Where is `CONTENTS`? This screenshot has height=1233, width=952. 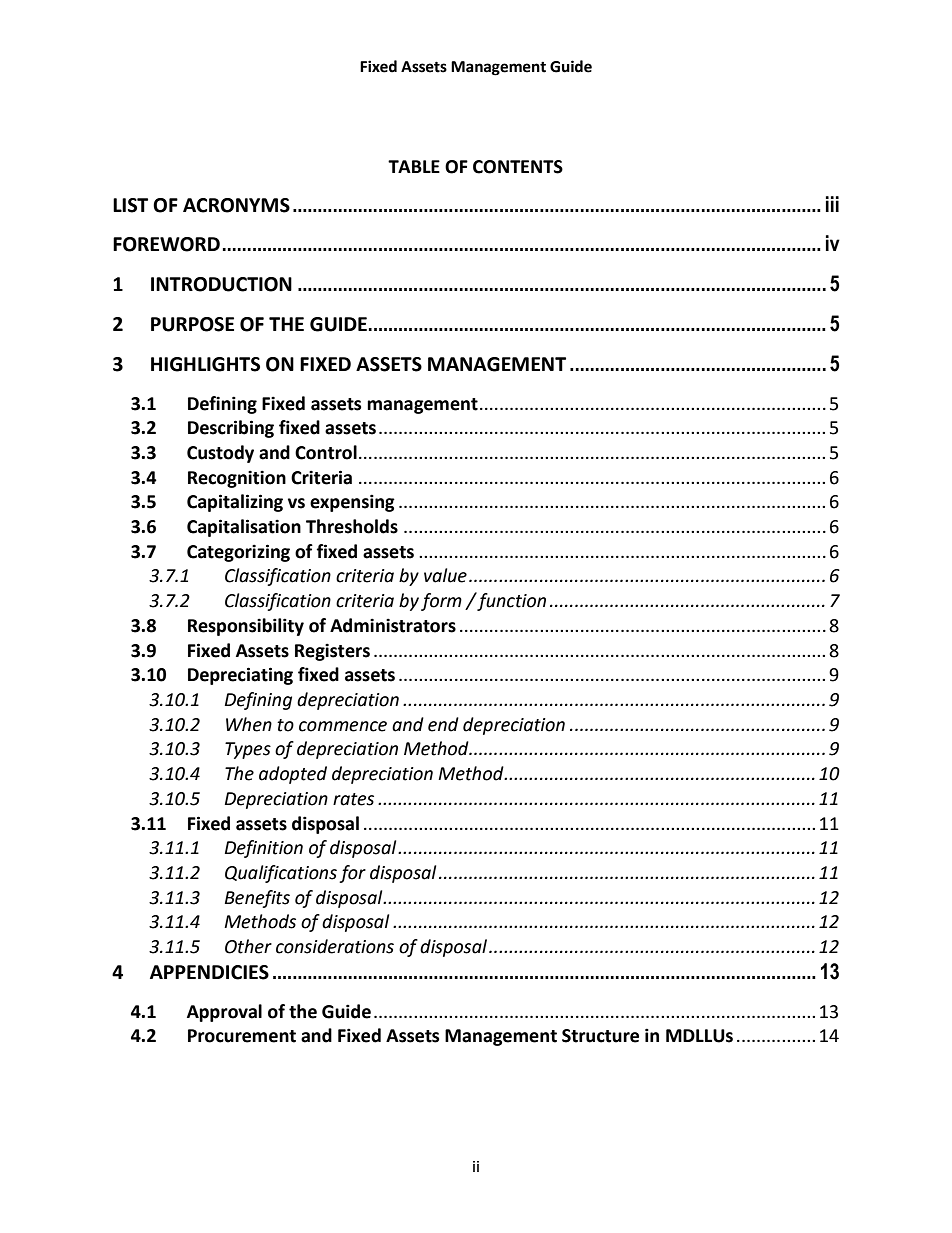
CONTENTS is located at coordinates (518, 167).
